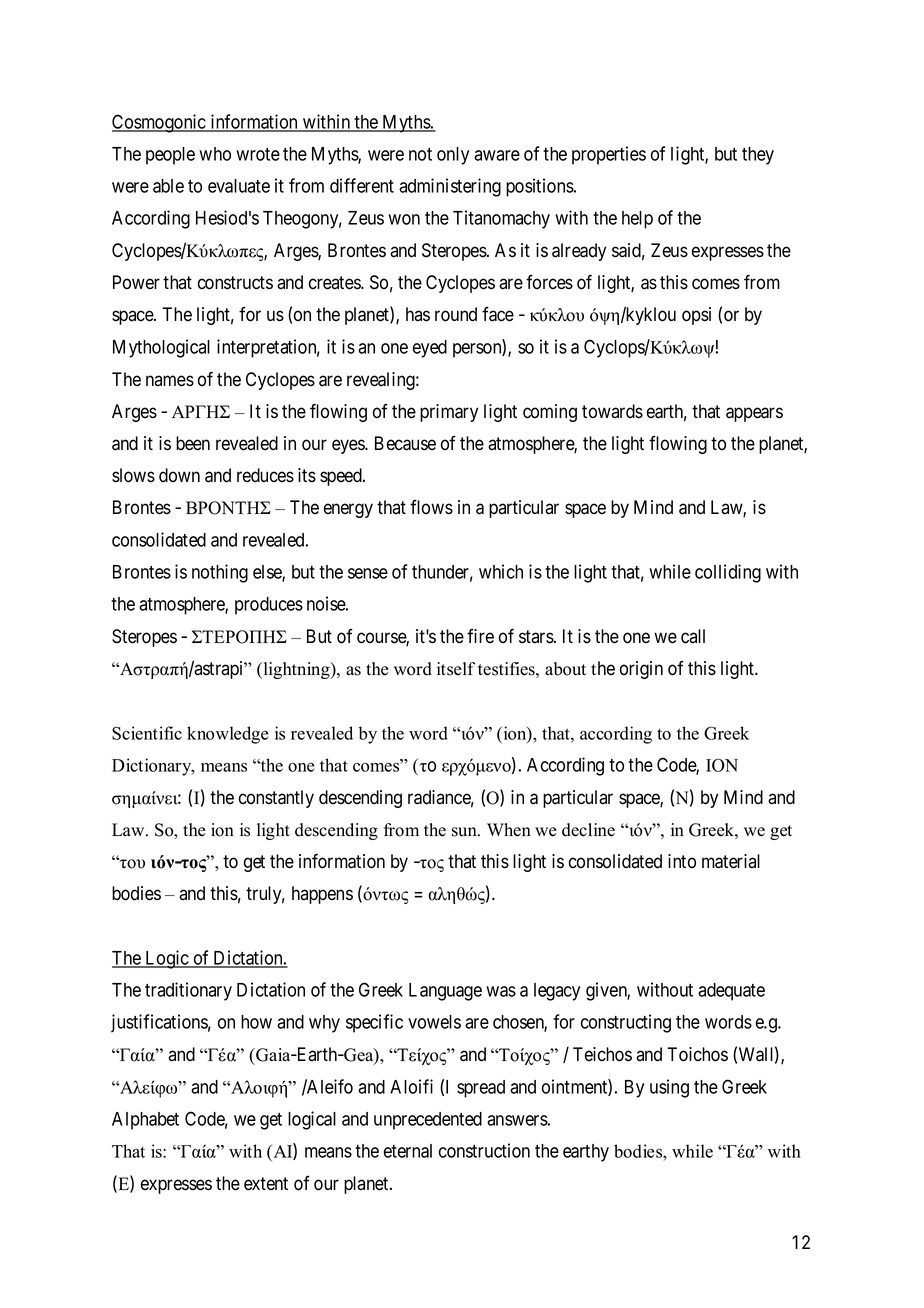  What do you see at coordinates (266, 1184) in the screenshot?
I see `extent` at bounding box center [266, 1184].
